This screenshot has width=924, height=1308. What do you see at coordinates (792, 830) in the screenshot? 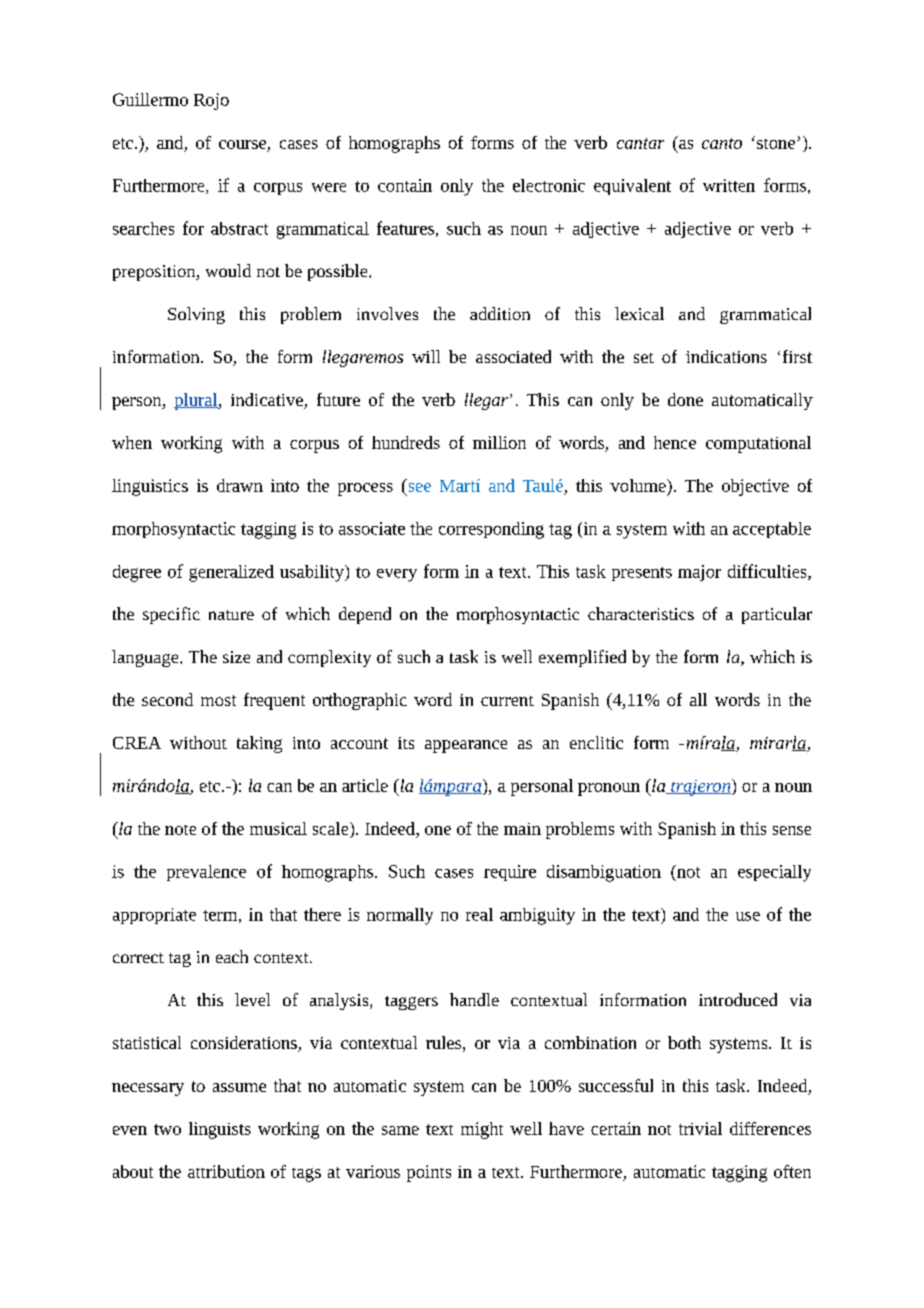
I see `sense` at bounding box center [792, 830].
